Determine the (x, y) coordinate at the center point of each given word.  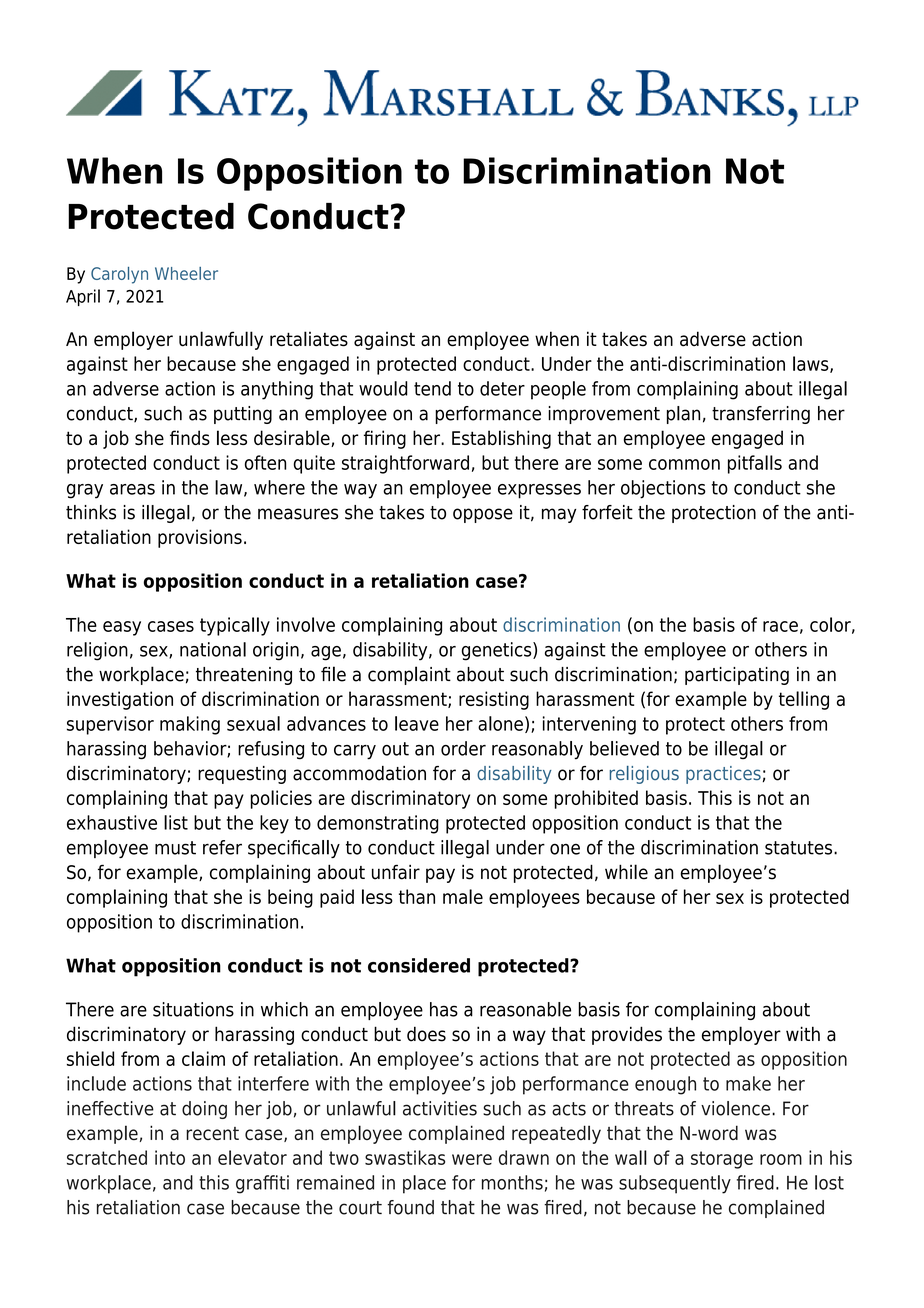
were (472, 1159)
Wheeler (186, 273)
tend (432, 388)
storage (722, 1160)
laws (812, 364)
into (170, 1157)
